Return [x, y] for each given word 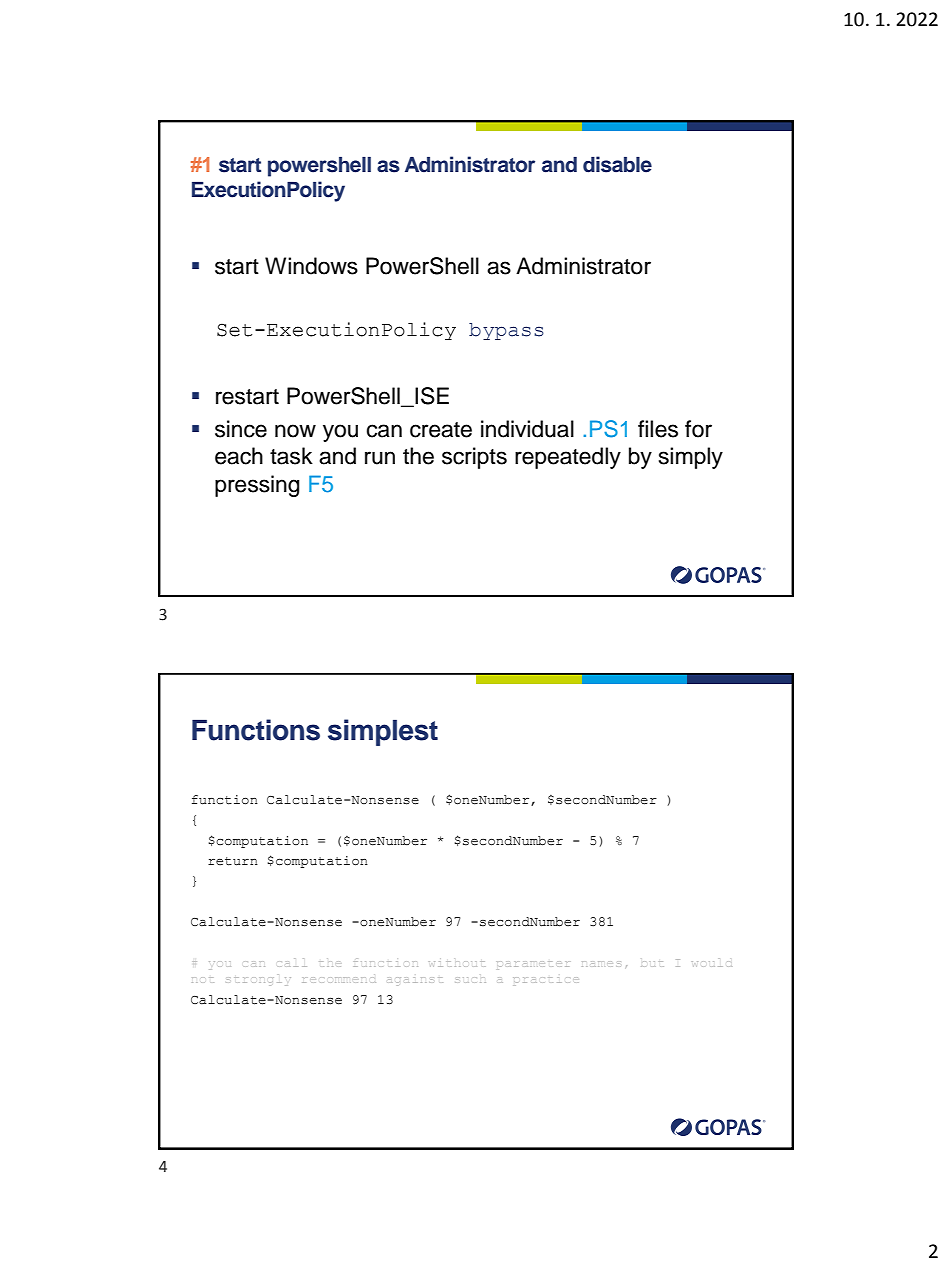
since [241, 429]
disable [617, 164]
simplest [383, 732]
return [233, 861]
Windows [311, 266]
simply [691, 458]
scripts [474, 458]
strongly [259, 980]
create [441, 430]
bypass [506, 331]
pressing [257, 486]
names [600, 964]
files [658, 429]
